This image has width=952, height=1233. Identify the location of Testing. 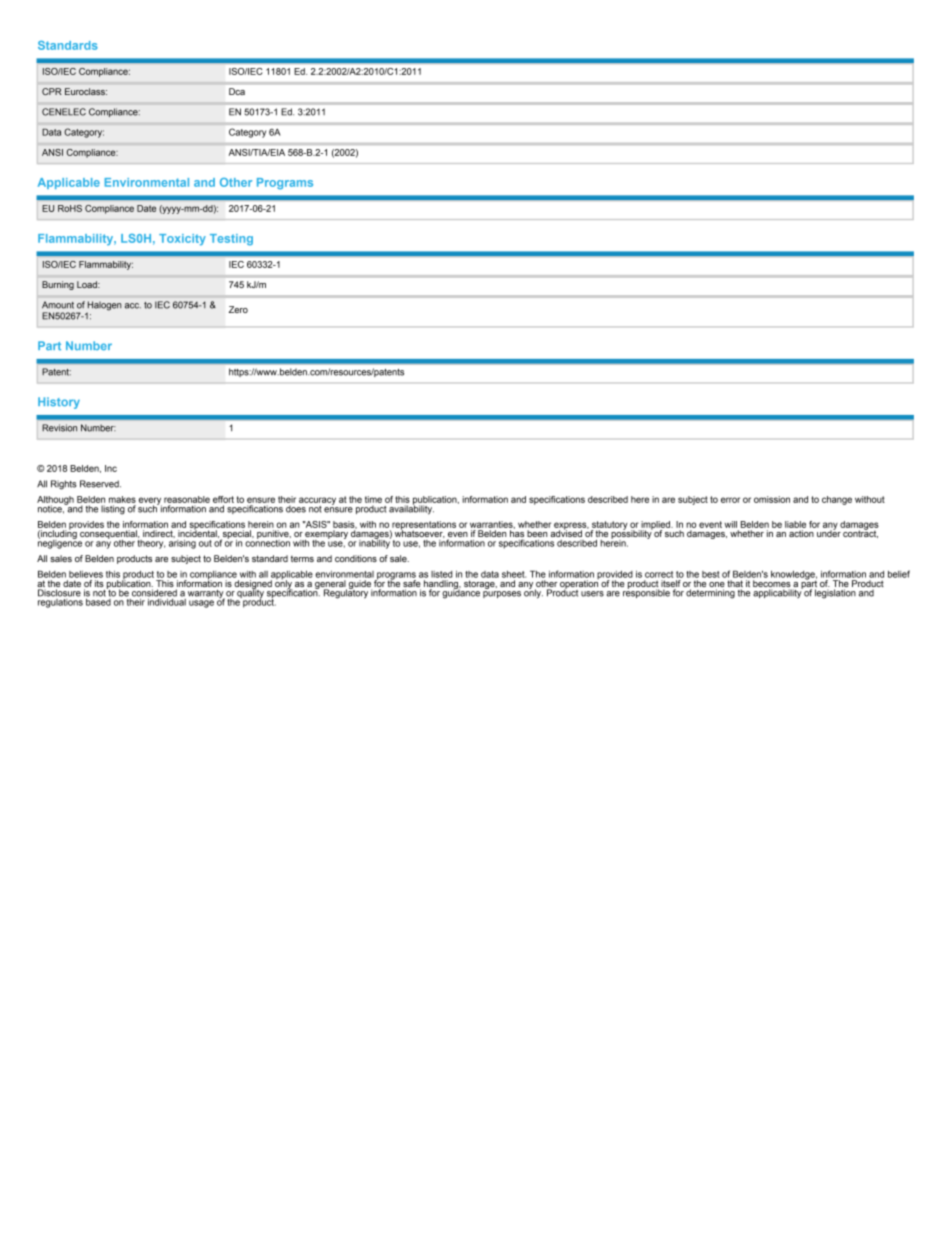
(231, 240).
